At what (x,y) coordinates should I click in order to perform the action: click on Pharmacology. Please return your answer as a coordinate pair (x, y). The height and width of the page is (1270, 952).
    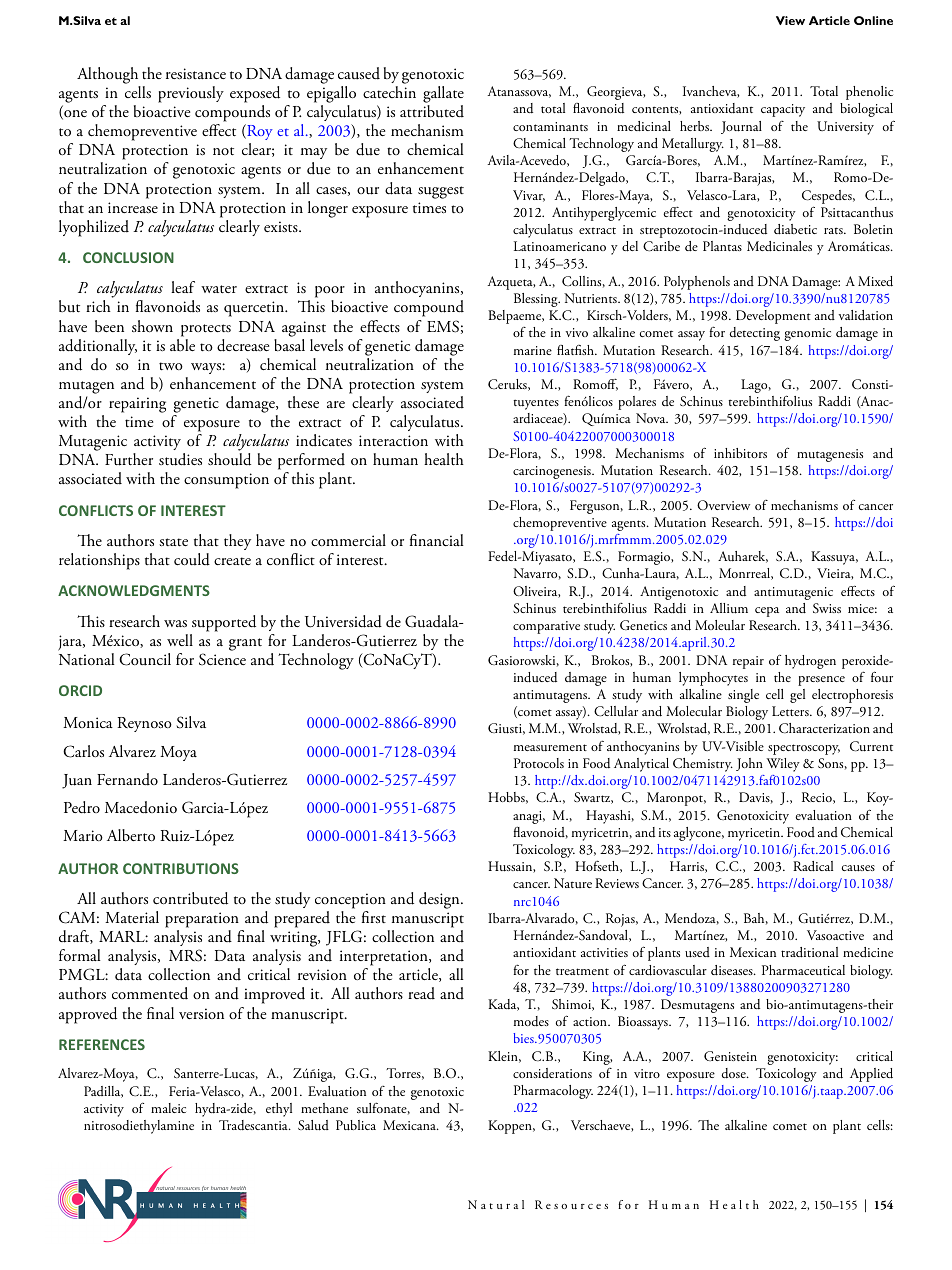
    Looking at the image, I should click on (553, 1092).
